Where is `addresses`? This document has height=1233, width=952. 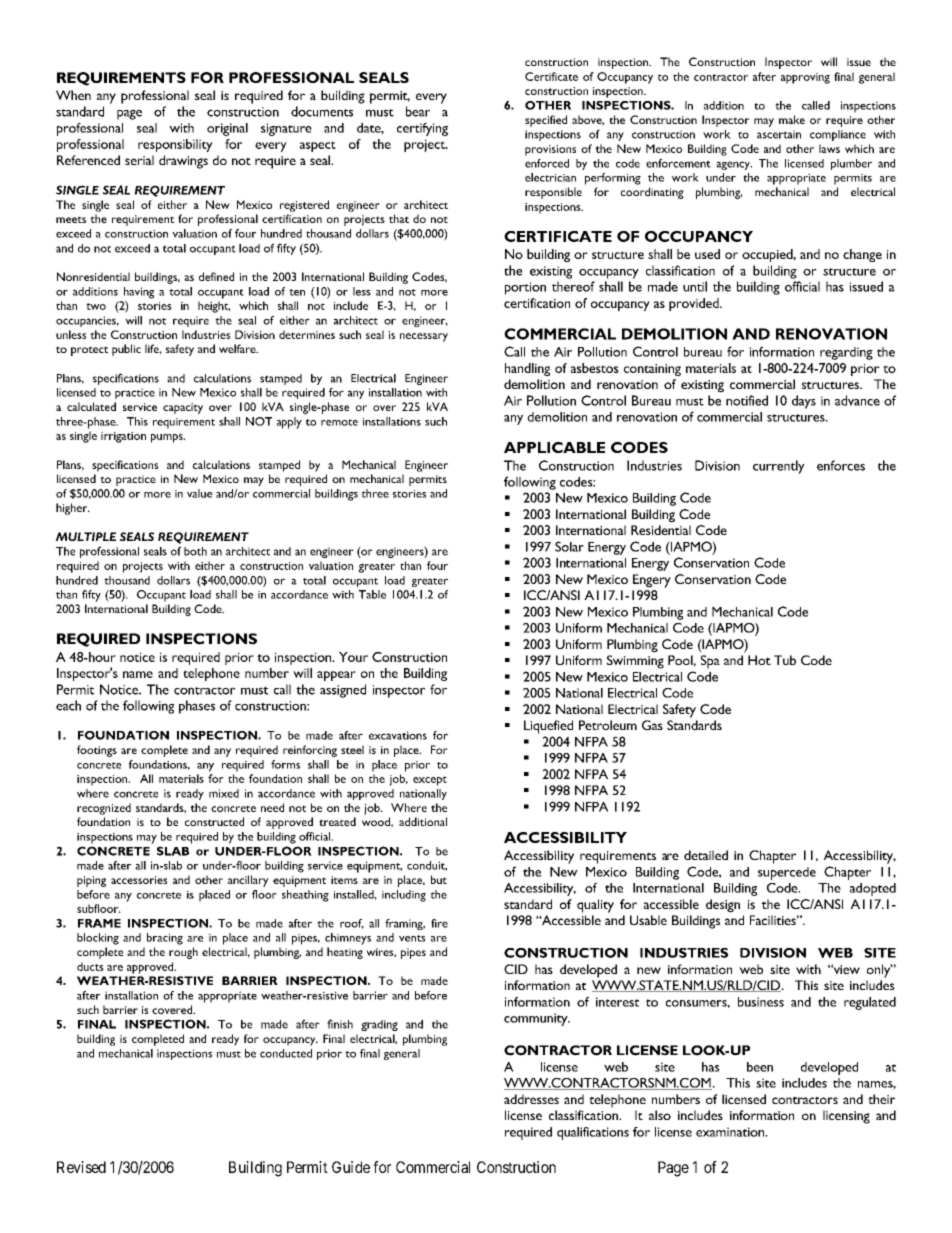 addresses is located at coordinates (531, 1099).
